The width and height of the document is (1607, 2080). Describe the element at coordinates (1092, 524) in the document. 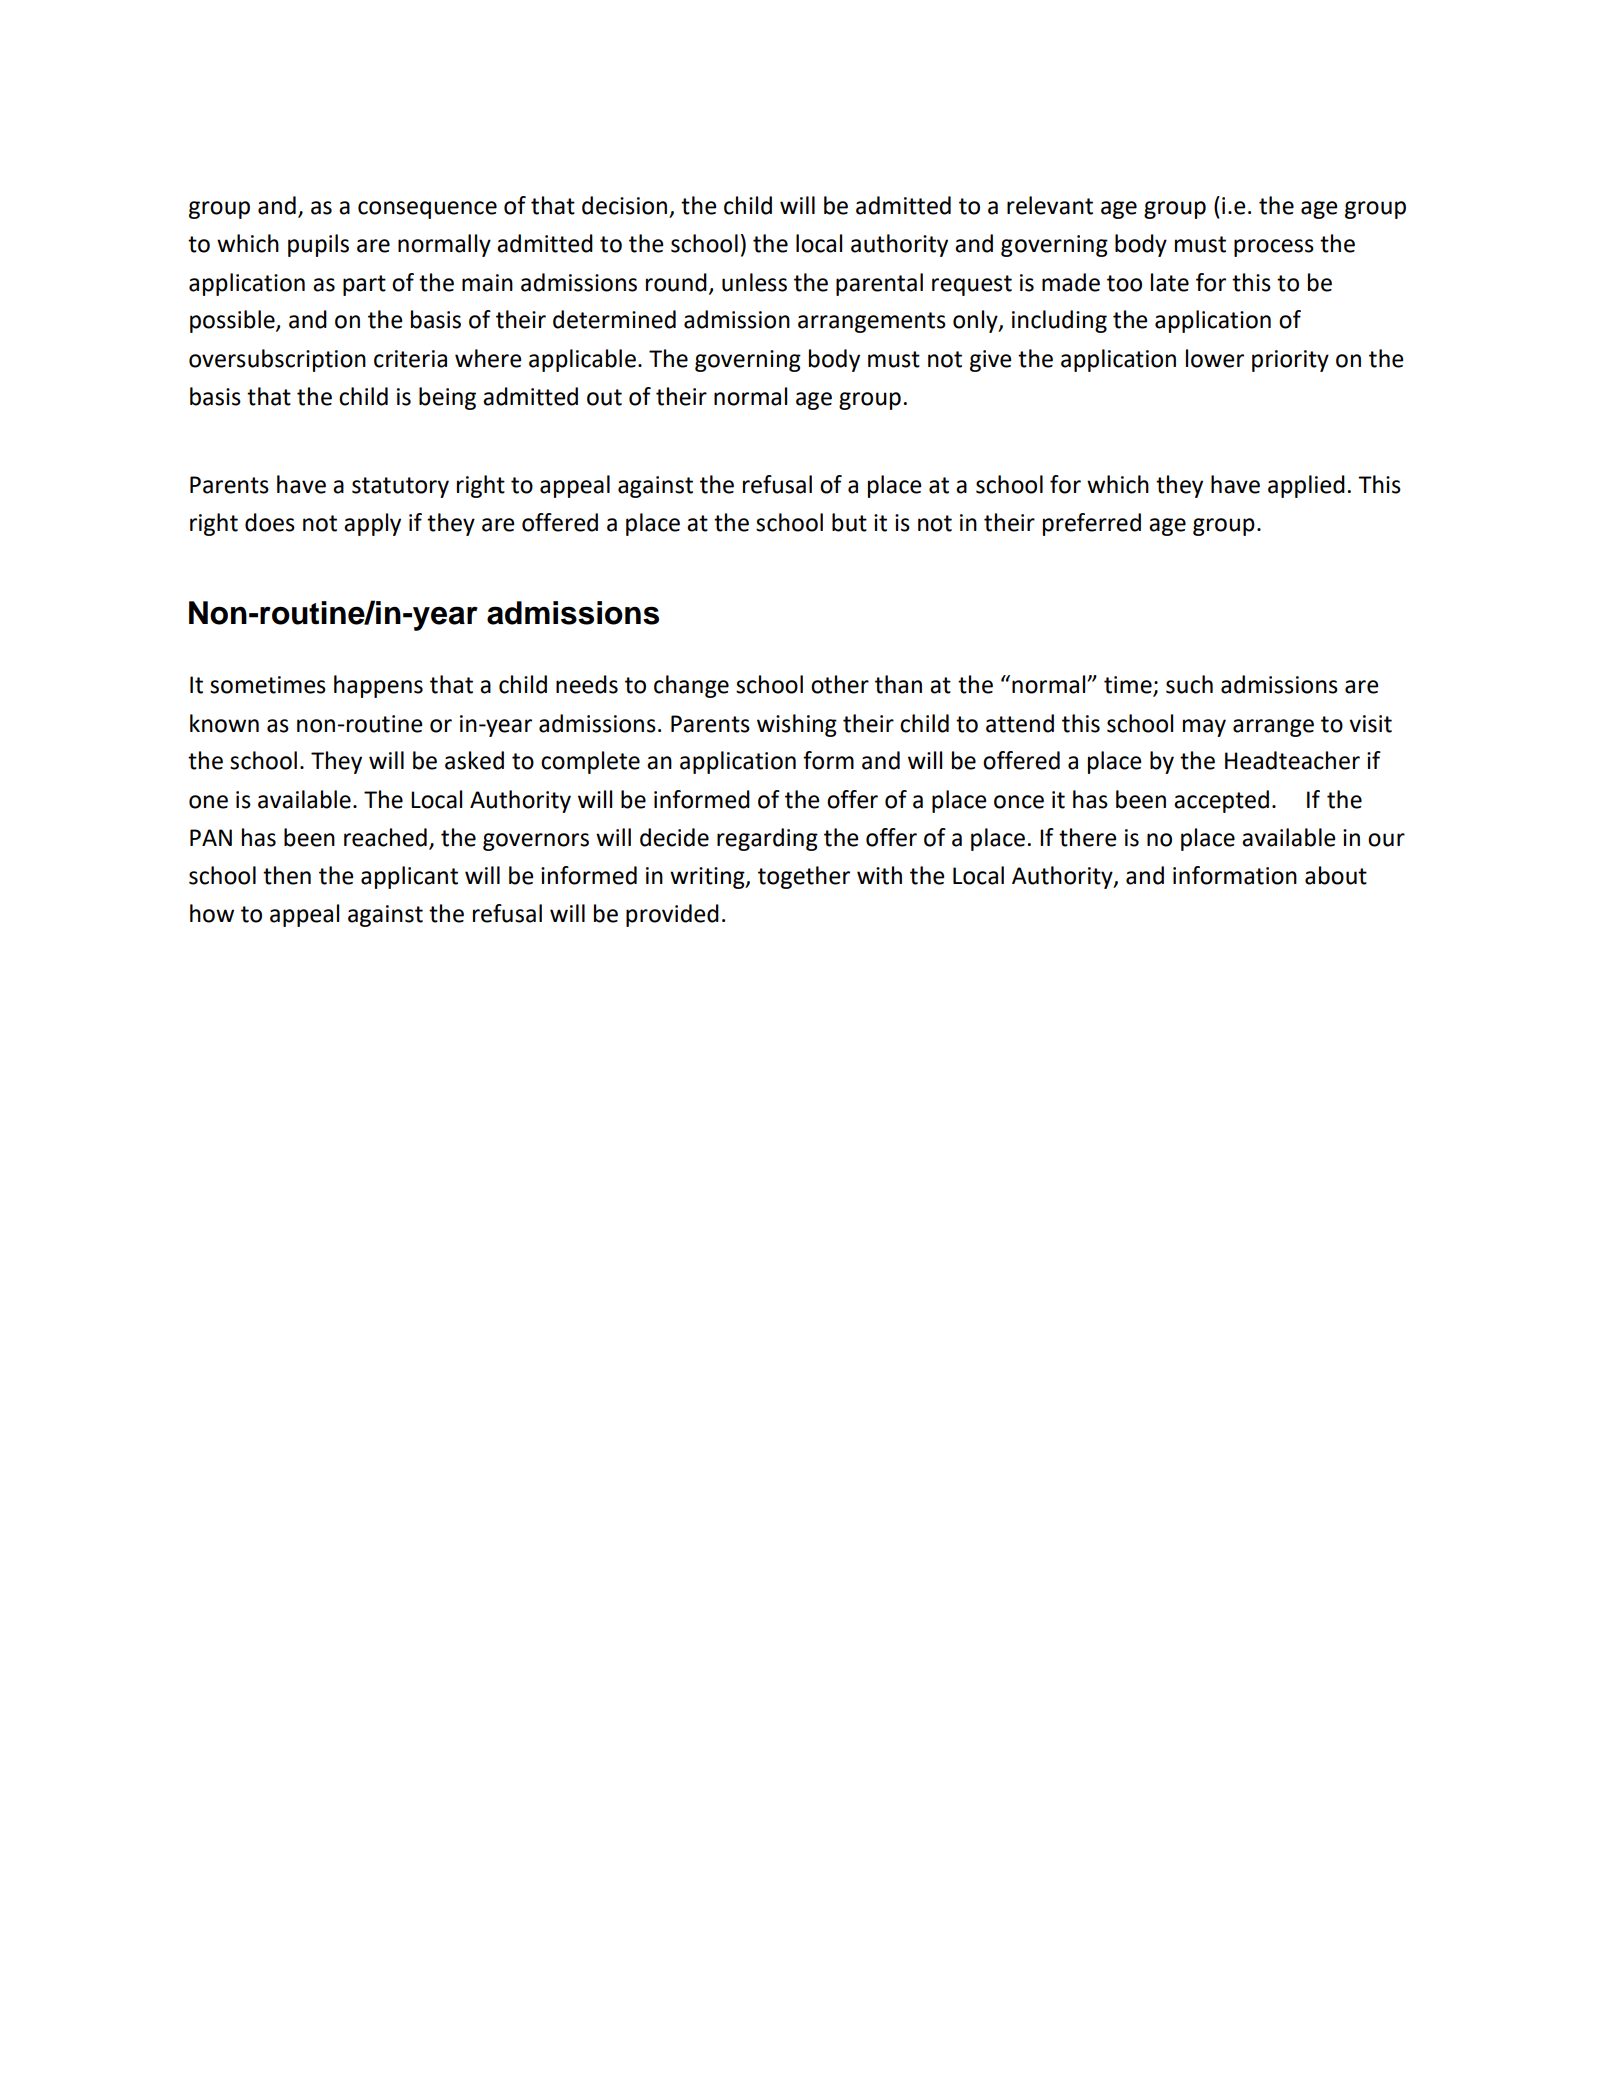

I see `preferred` at that location.
